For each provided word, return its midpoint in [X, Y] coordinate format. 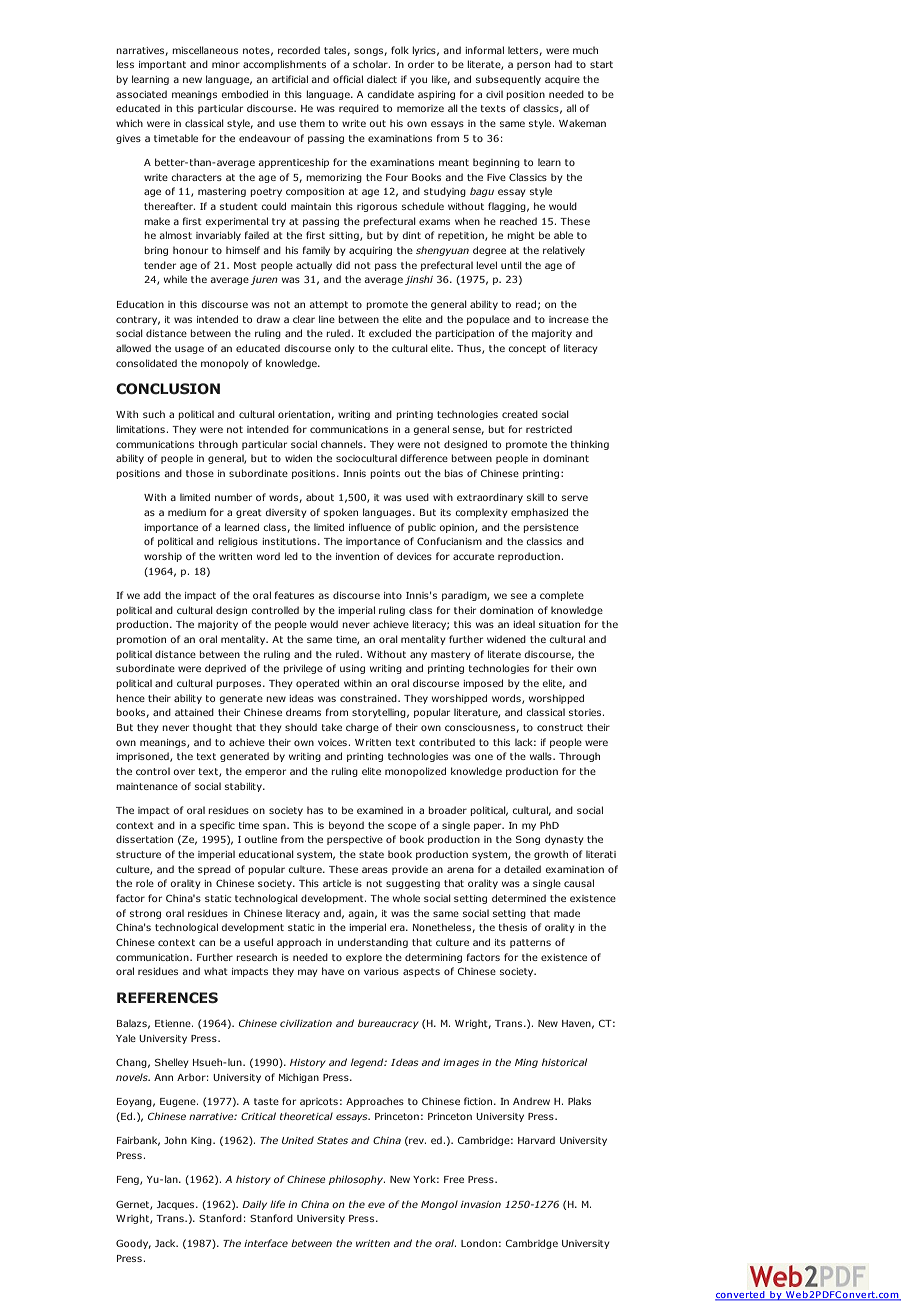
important [162, 65]
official [348, 79]
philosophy [357, 1180]
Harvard [536, 1140]
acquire [562, 80]
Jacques [177, 1205]
